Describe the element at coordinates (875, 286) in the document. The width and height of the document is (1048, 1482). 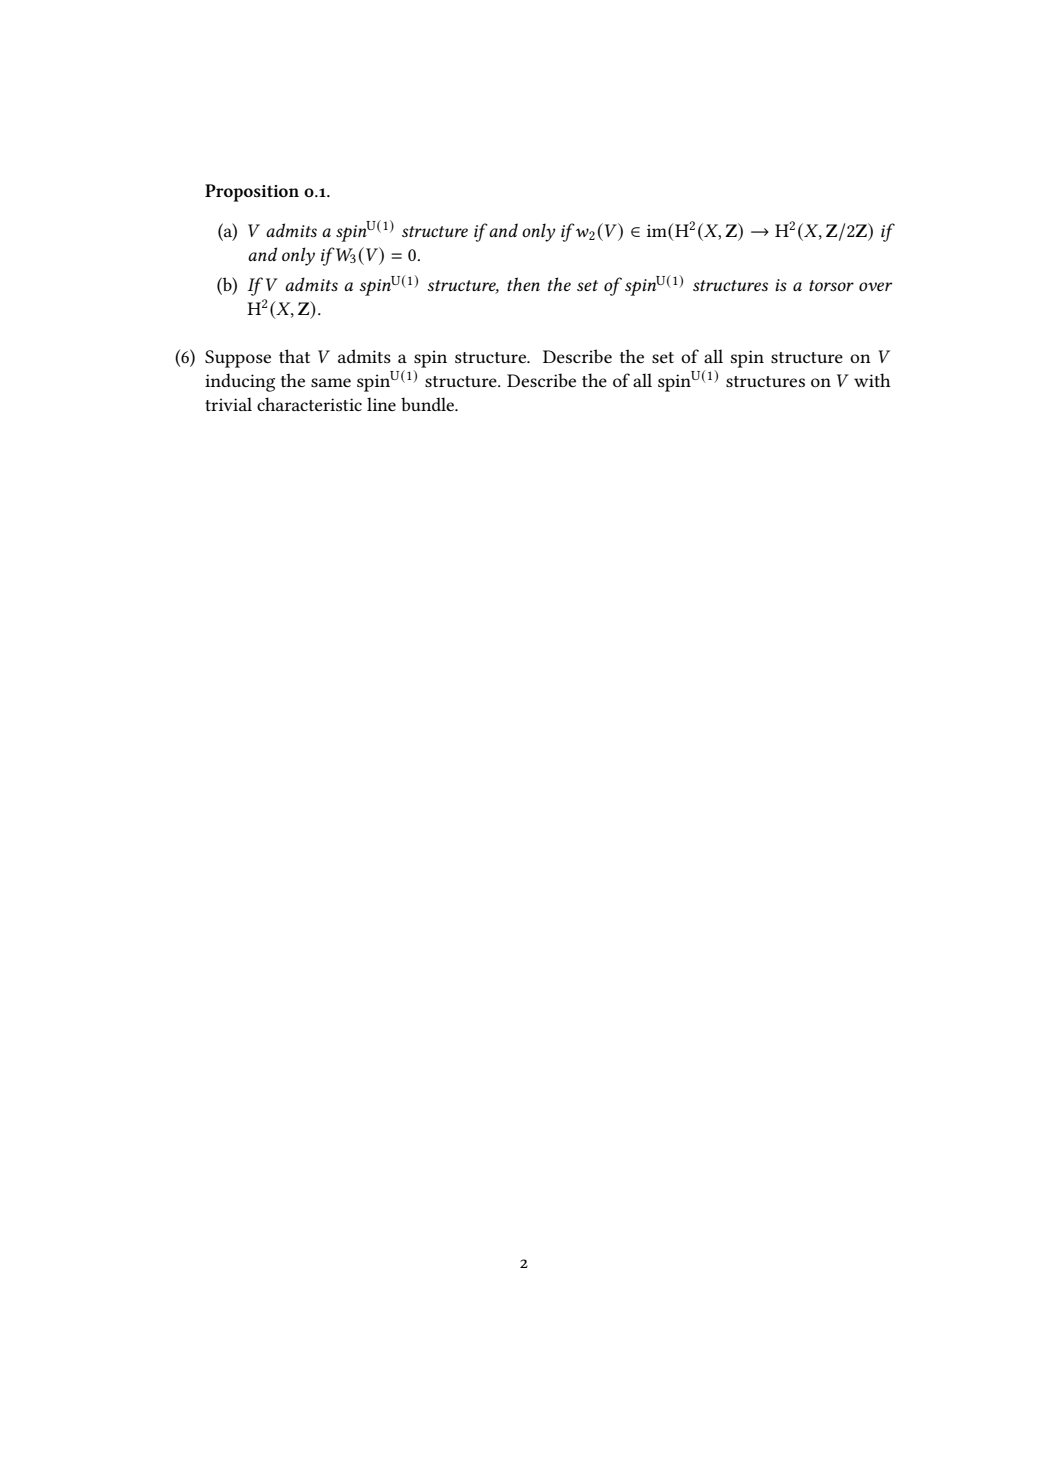
I see `over` at that location.
